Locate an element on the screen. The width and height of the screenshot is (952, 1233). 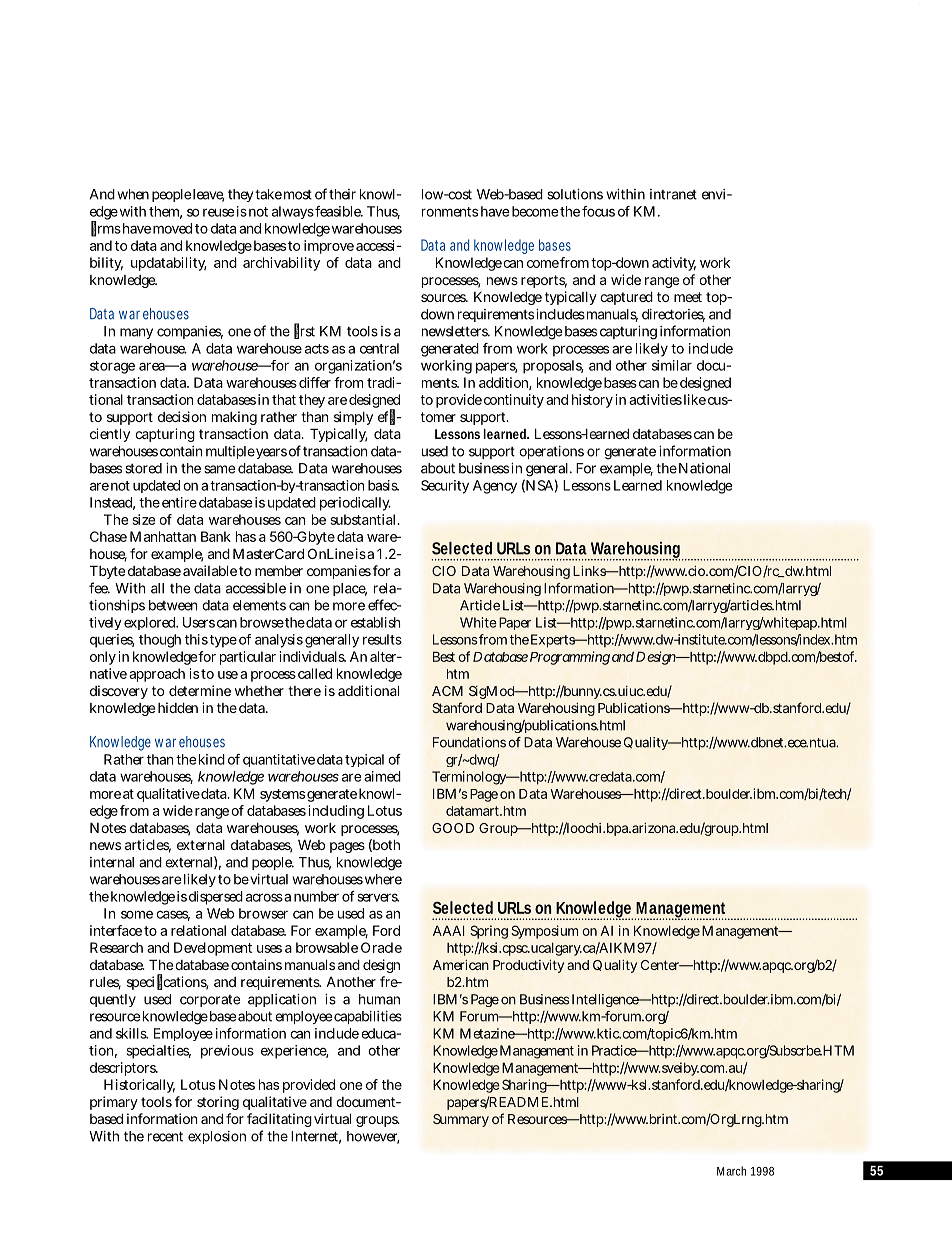
establish is located at coordinates (376, 622).
